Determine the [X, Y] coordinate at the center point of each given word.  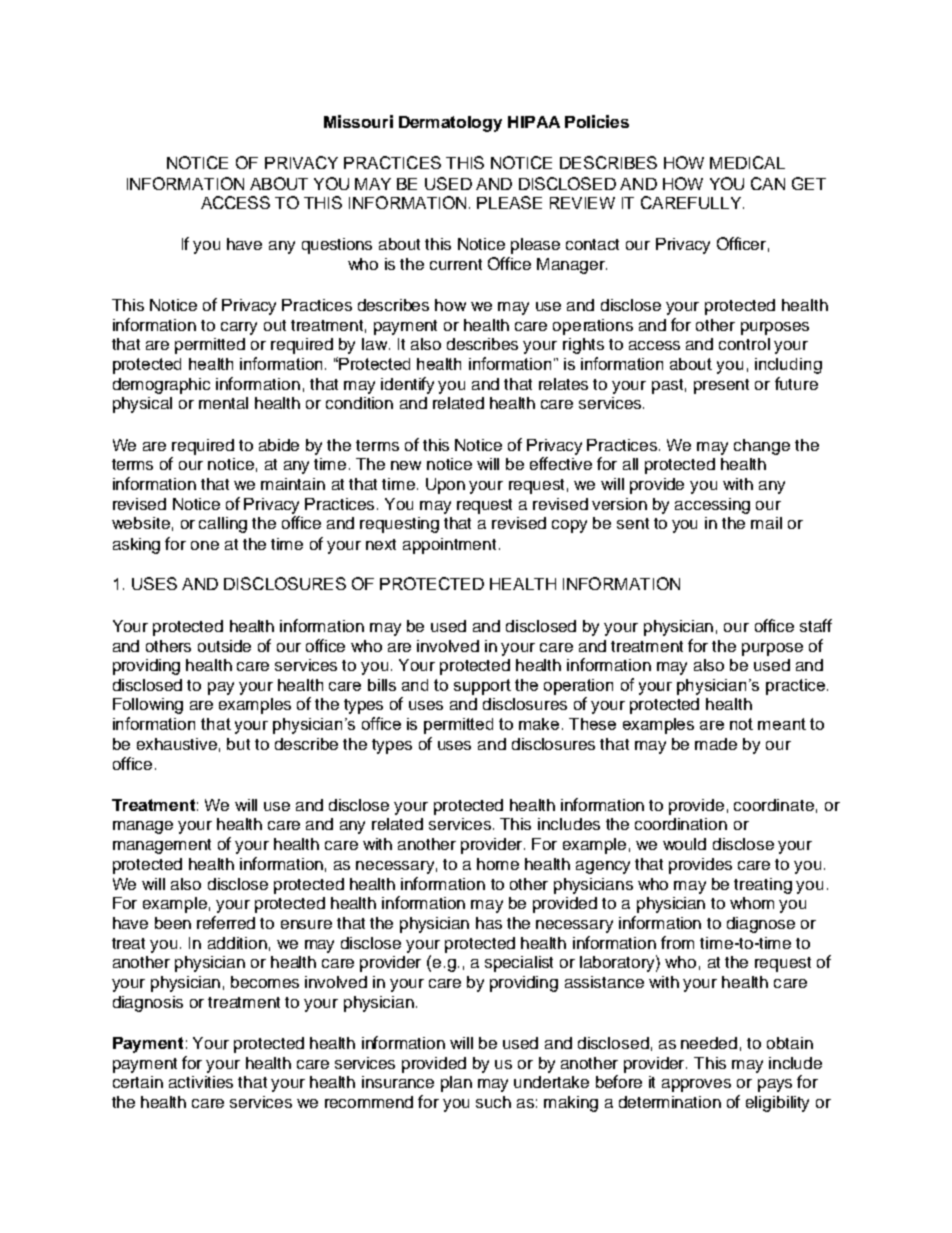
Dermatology [450, 124]
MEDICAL [747, 162]
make [541, 724]
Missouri [358, 121]
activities [201, 1082]
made [716, 744]
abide [279, 445]
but [238, 744]
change [762, 447]
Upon [445, 486]
